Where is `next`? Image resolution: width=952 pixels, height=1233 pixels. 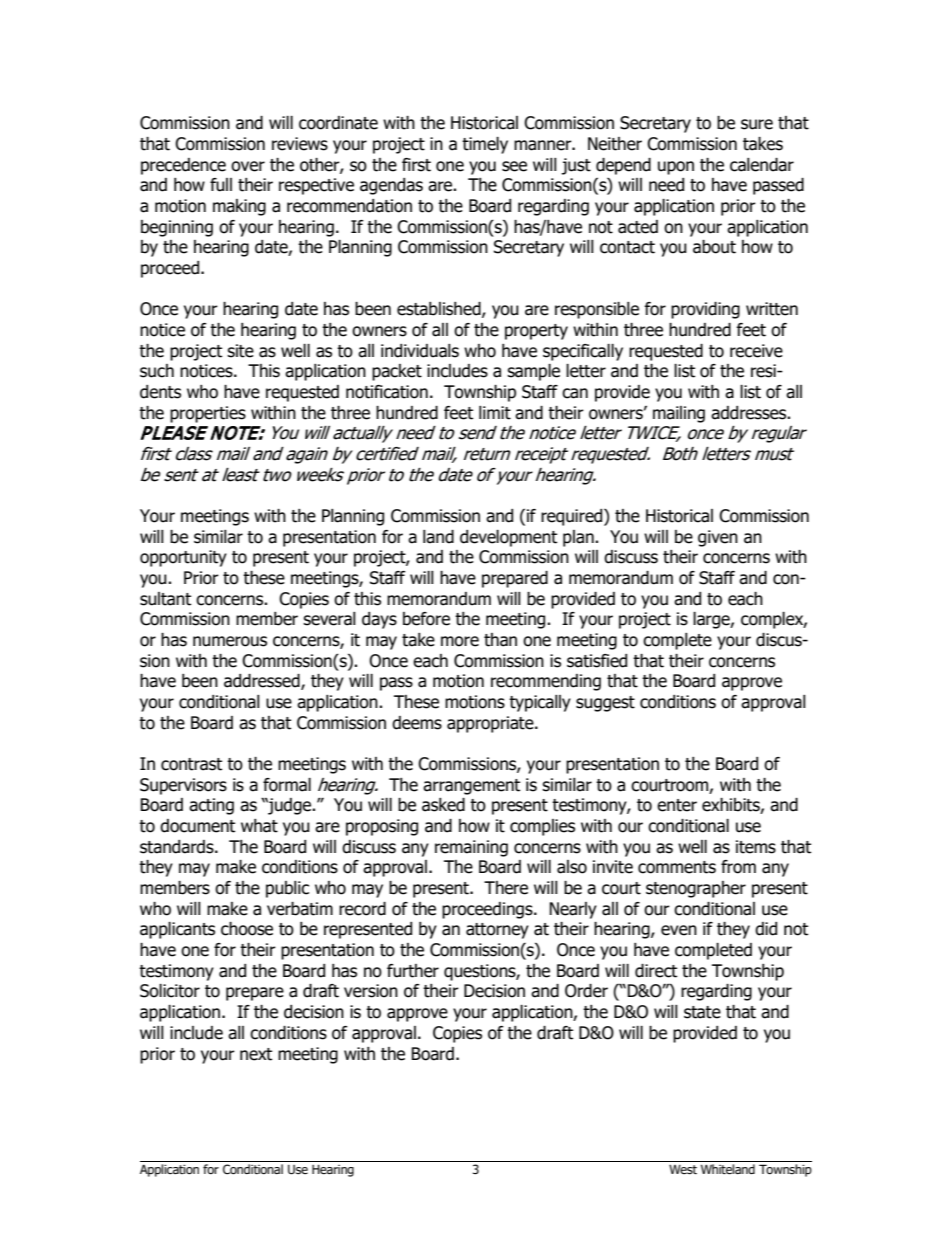
next is located at coordinates (256, 1054).
